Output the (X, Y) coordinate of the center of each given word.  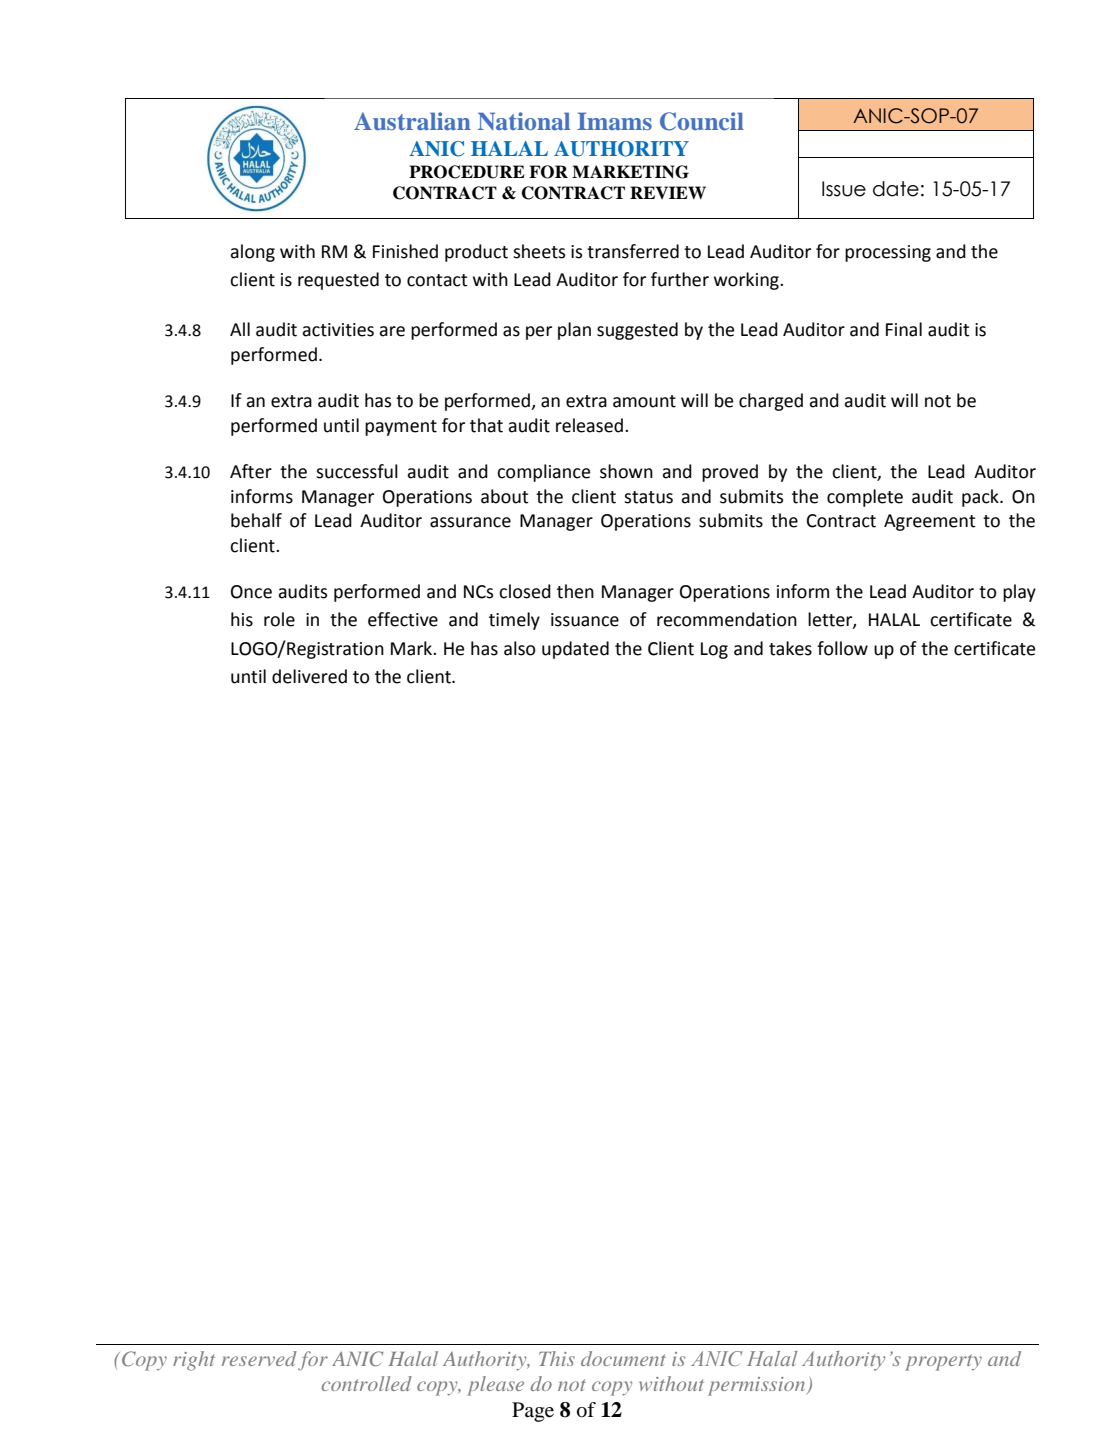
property (943, 1362)
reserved (259, 1358)
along (252, 253)
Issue (844, 189)
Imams (614, 121)
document (623, 1358)
